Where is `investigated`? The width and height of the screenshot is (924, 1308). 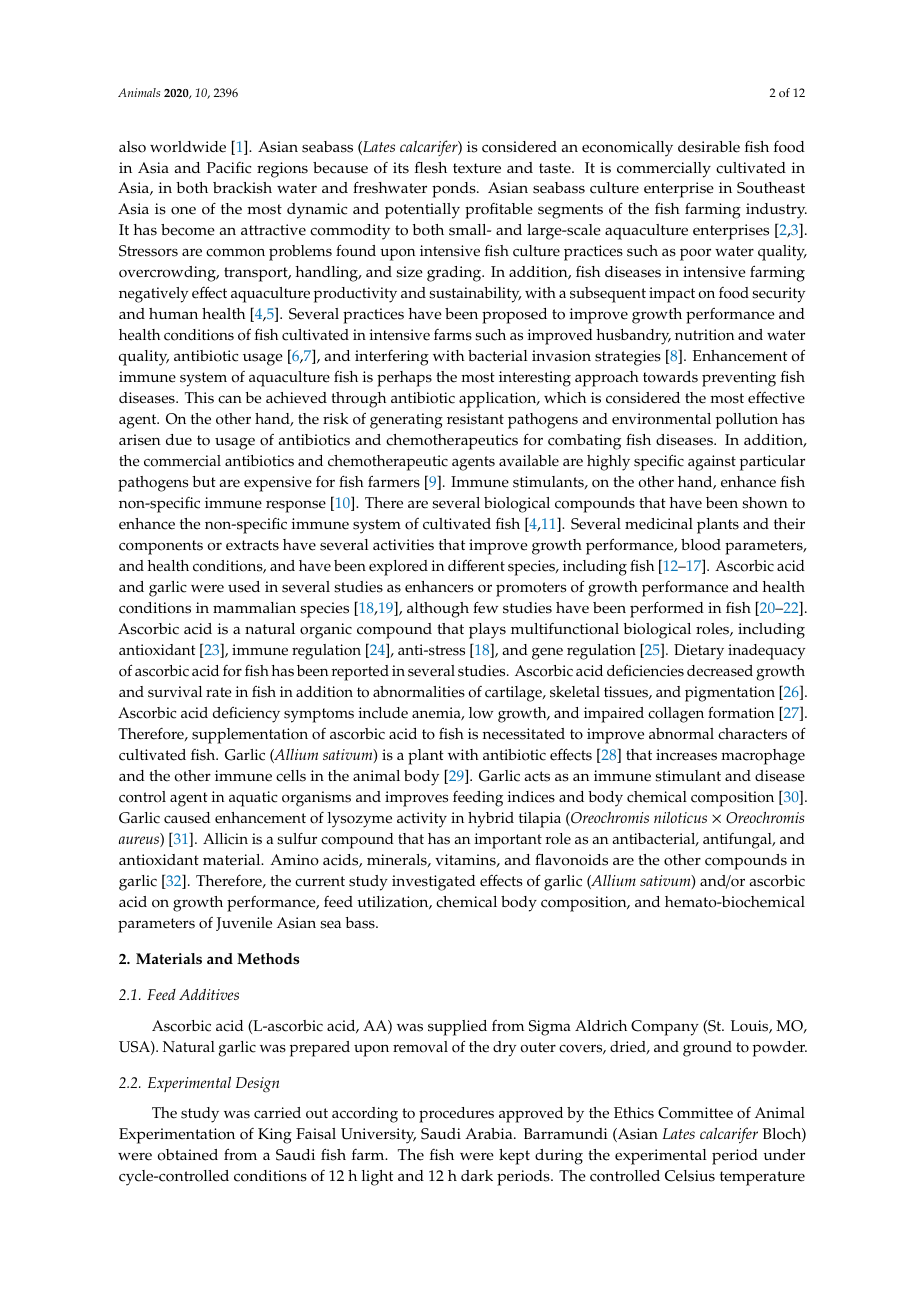 investigated is located at coordinates (434, 883).
